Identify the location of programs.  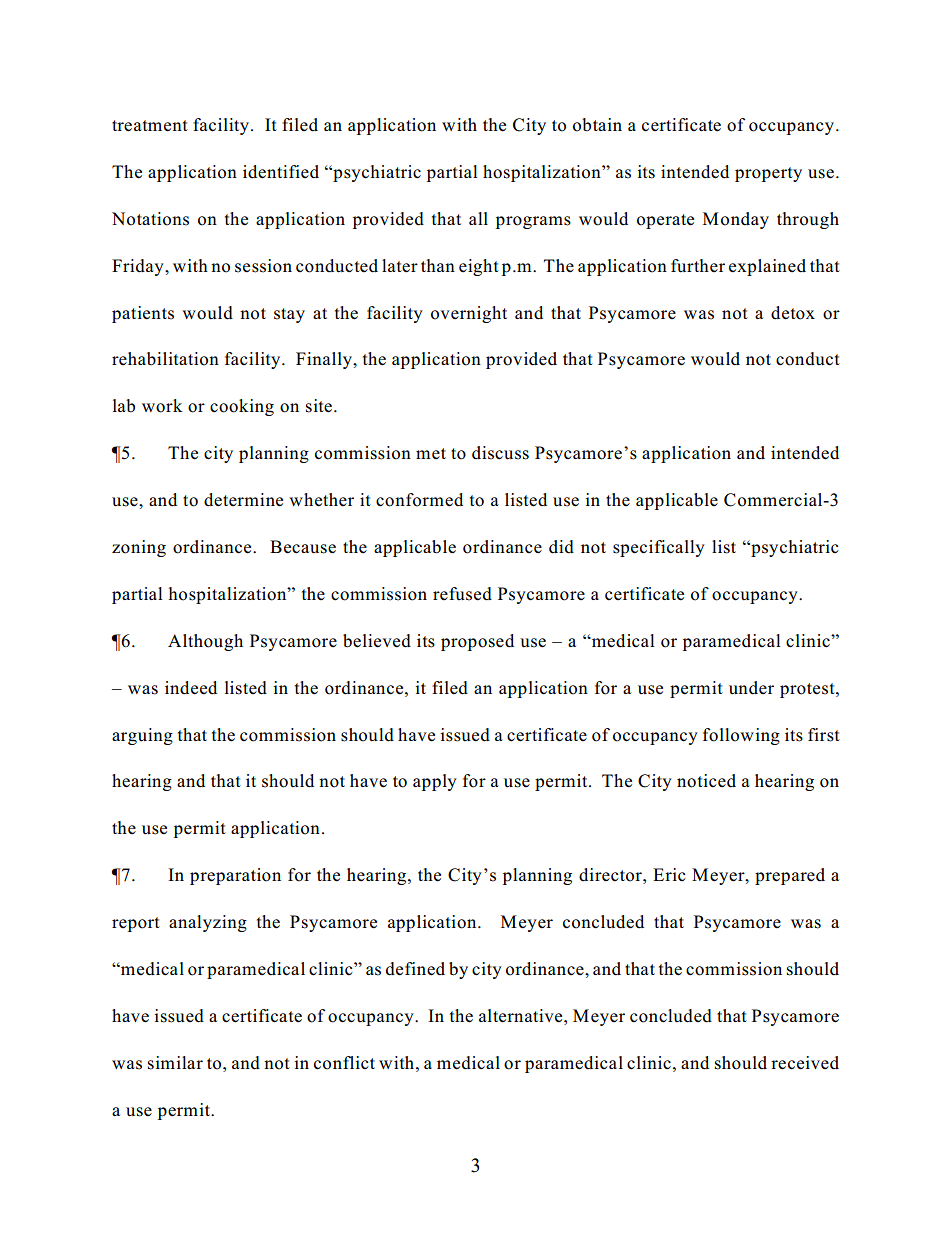
(533, 222).
